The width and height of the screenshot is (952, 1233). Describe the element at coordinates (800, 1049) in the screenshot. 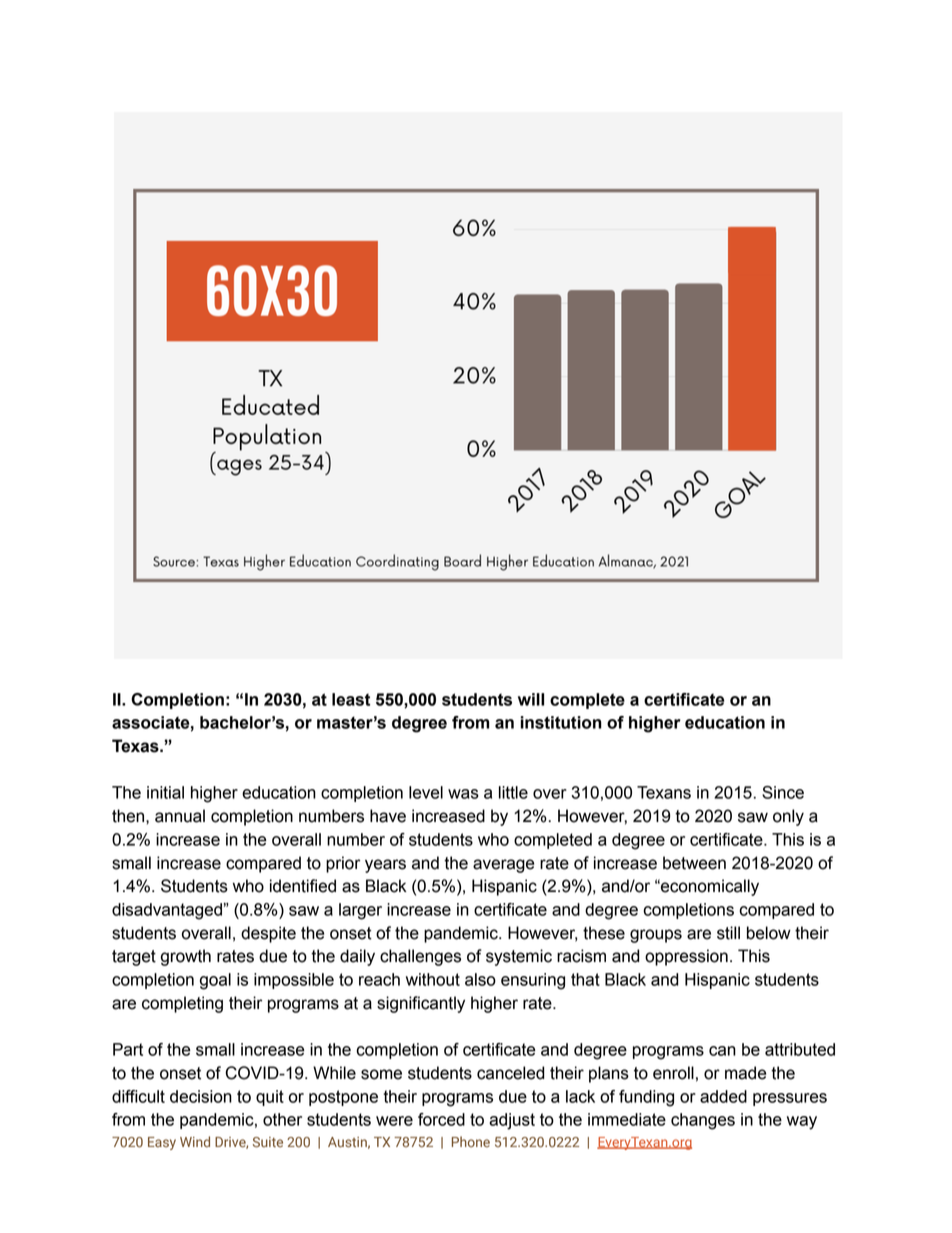

I see `attributed` at that location.
